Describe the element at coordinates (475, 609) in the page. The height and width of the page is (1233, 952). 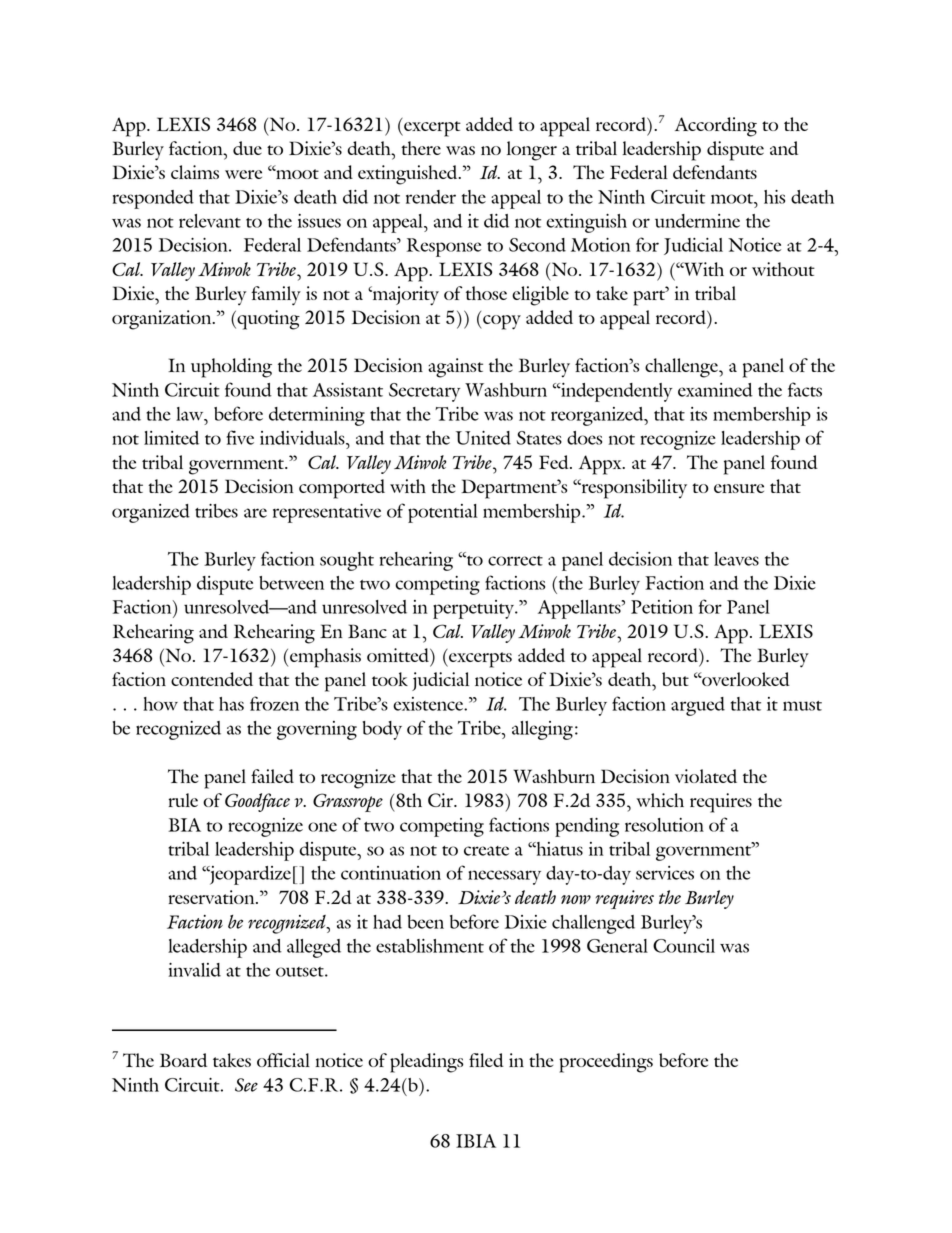
I see `perpetuity` at that location.
